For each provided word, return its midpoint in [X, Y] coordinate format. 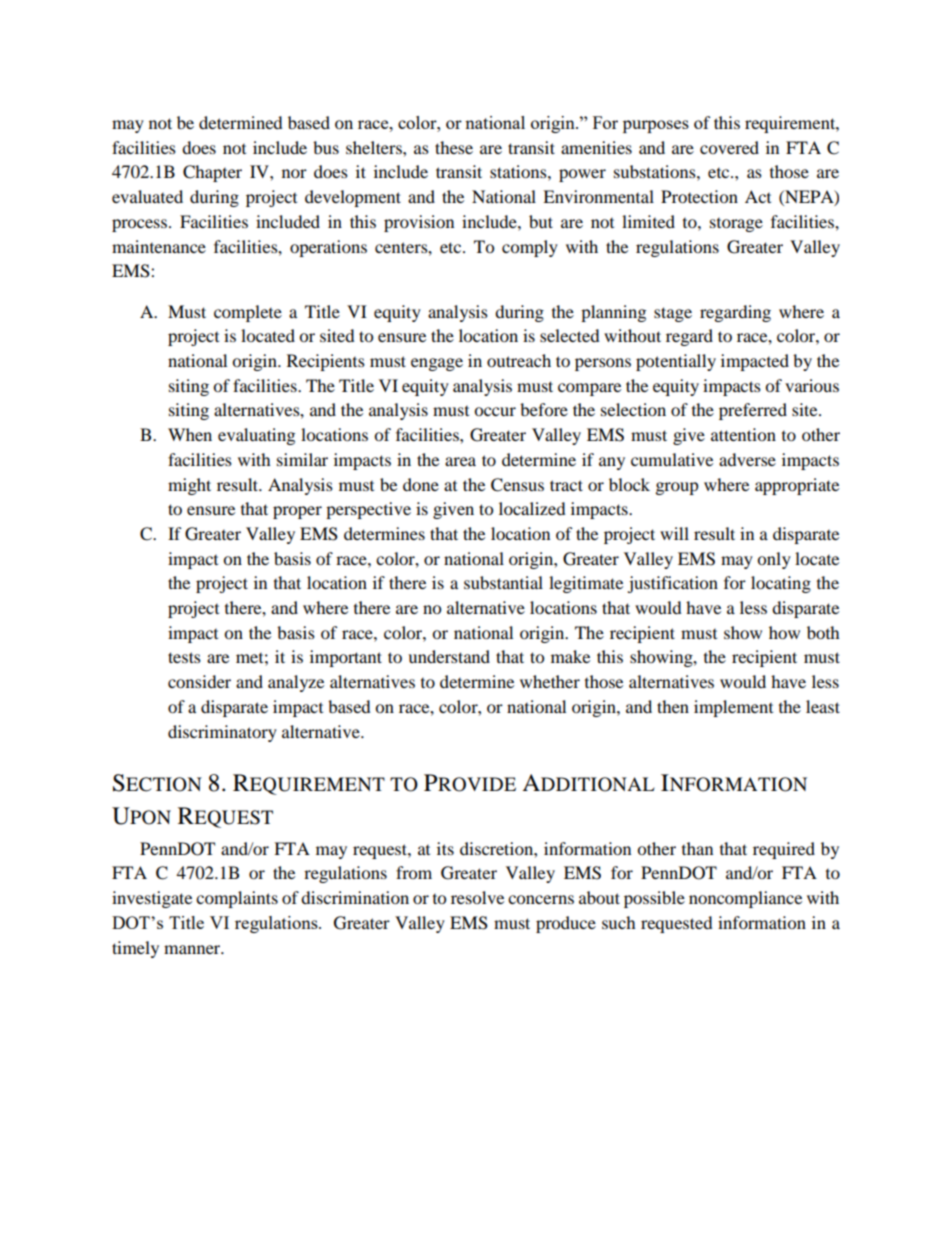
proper [297, 512]
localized [532, 508]
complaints [237, 899]
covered [729, 147]
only [774, 560]
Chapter [212, 173]
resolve [477, 897]
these [454, 147]
